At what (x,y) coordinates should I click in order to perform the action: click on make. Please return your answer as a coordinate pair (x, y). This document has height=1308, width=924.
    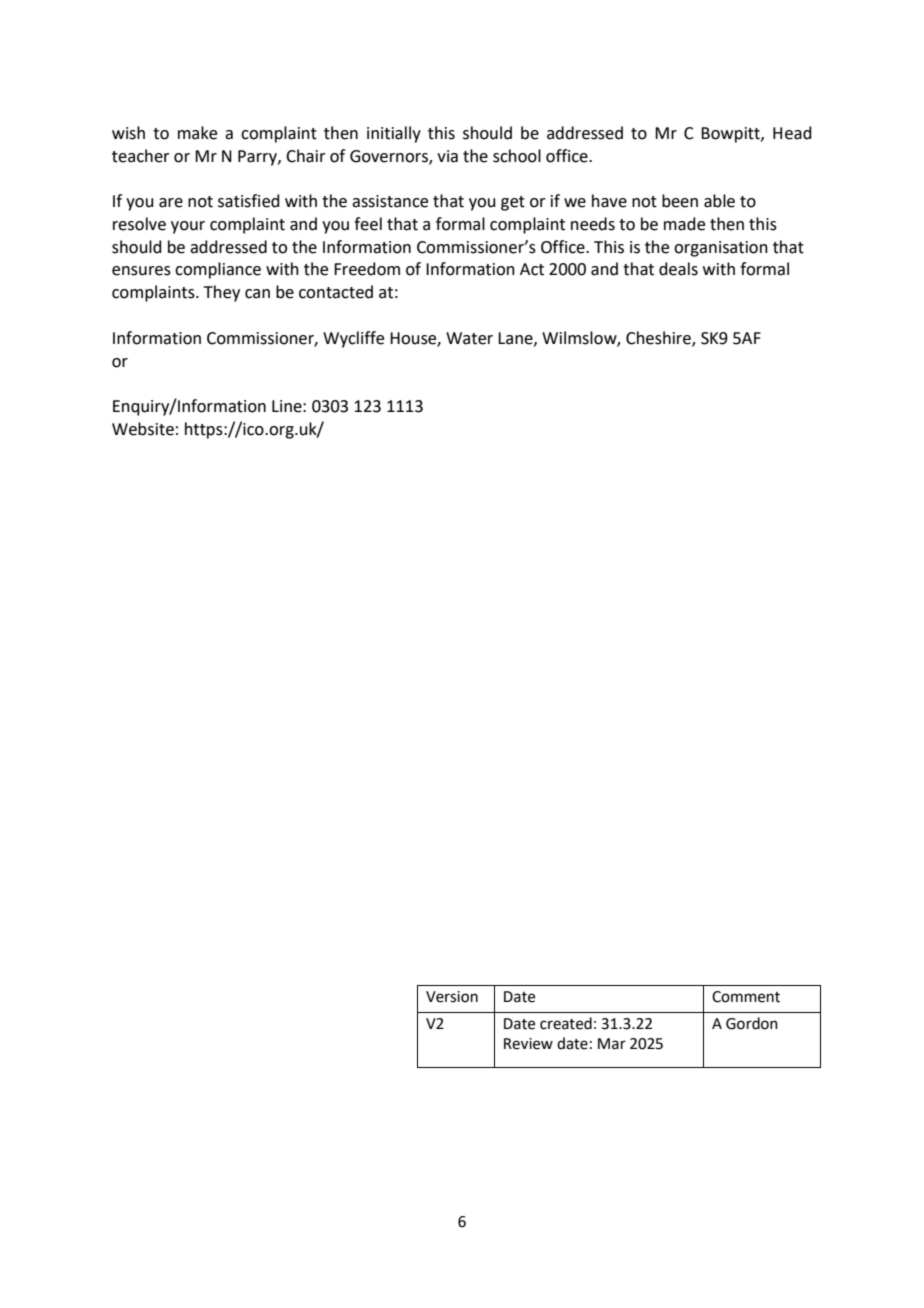
    Looking at the image, I should click on (197, 133).
